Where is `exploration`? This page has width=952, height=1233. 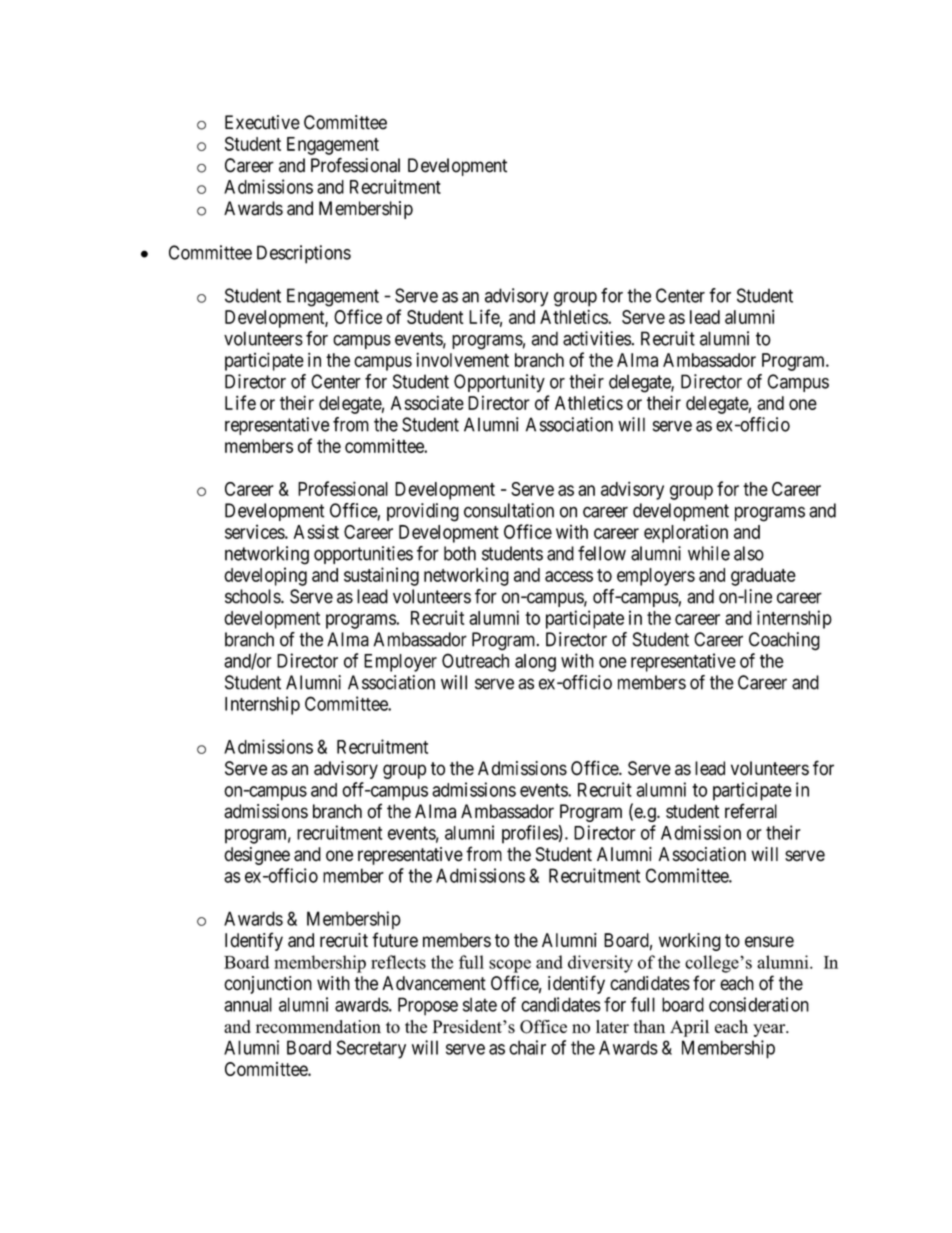 exploration is located at coordinates (686, 533).
